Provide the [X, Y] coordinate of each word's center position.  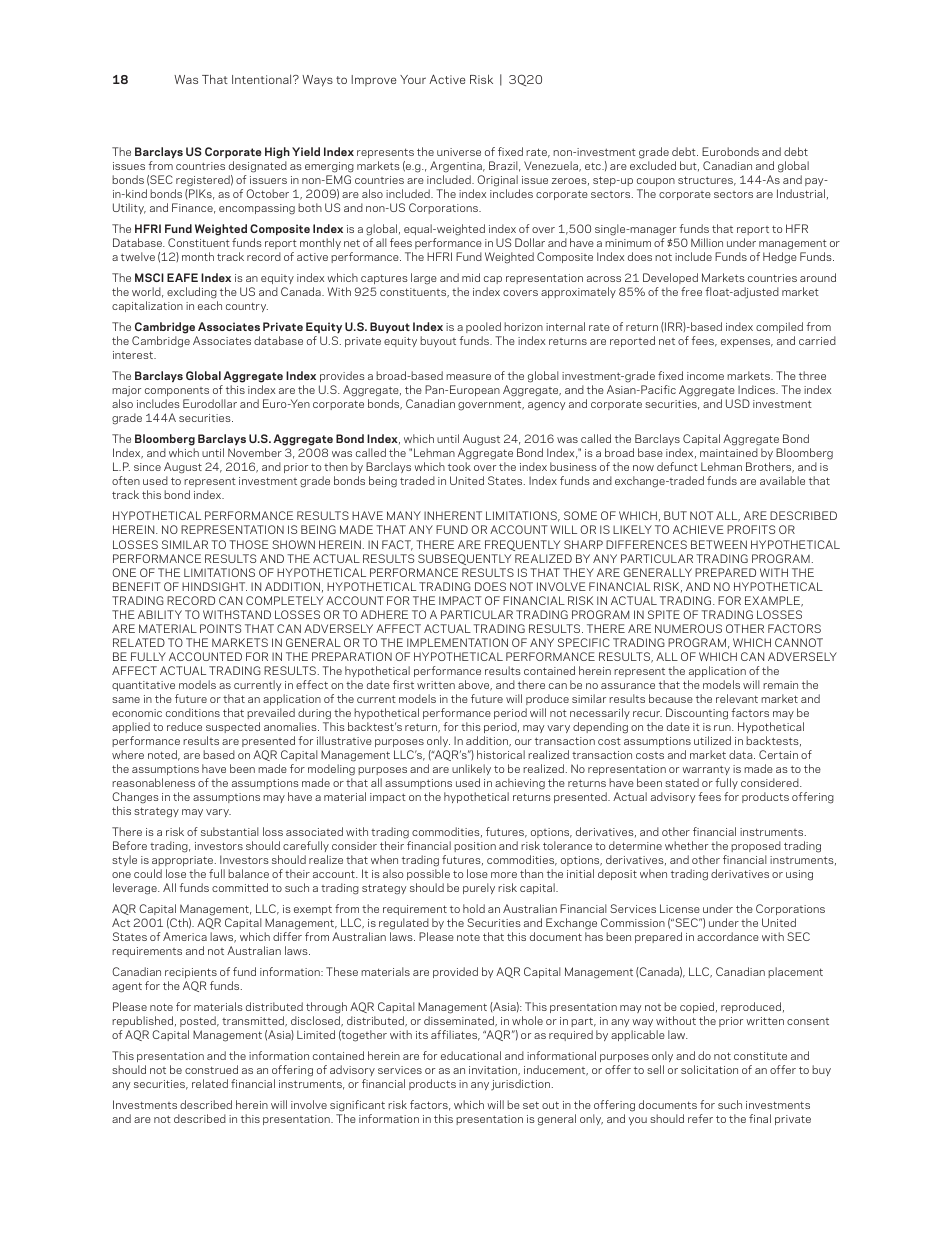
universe [459, 152]
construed [211, 1069]
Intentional [263, 79]
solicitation [709, 1069]
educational [471, 1055]
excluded [653, 165]
